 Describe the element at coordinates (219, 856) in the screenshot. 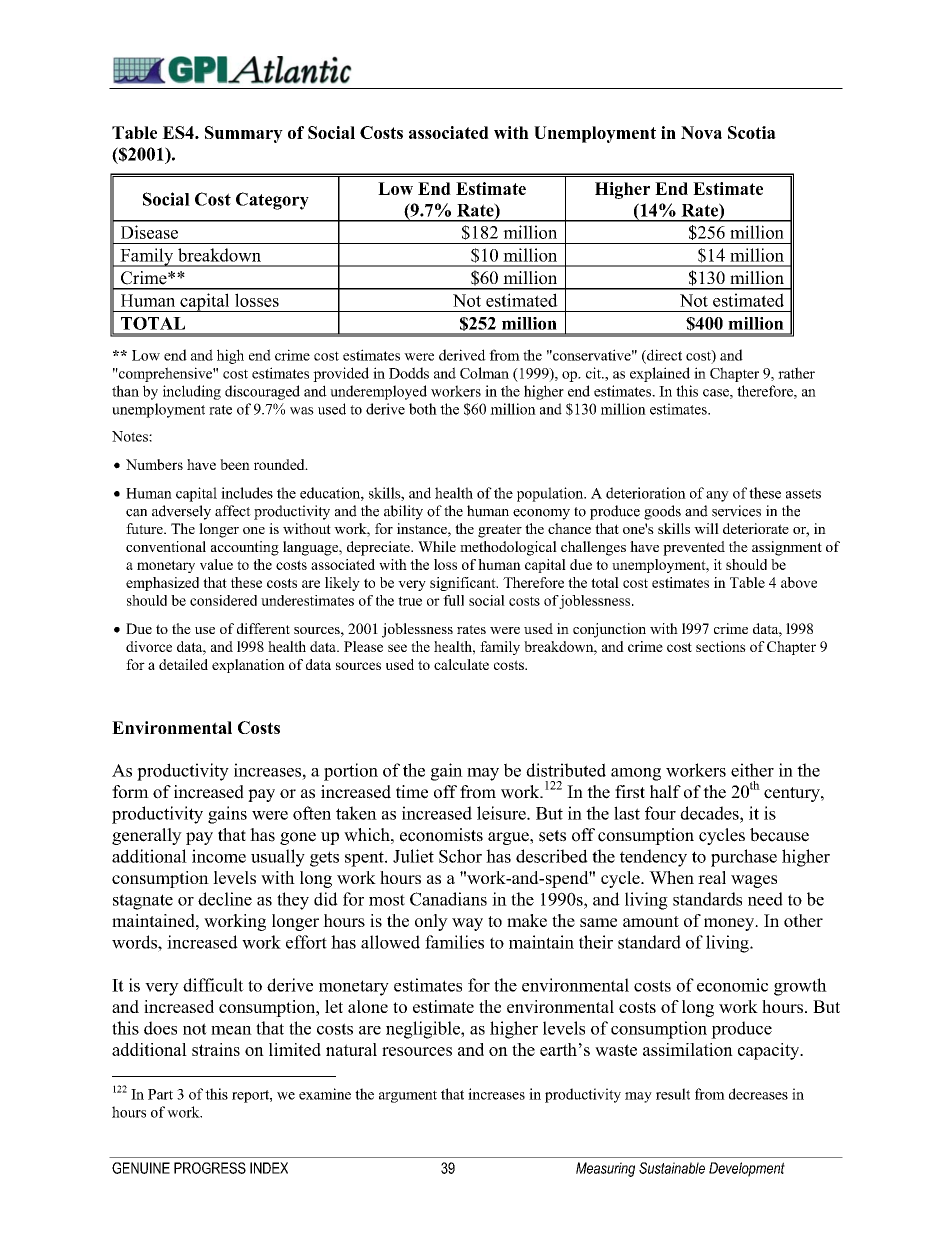

I see `income` at that location.
